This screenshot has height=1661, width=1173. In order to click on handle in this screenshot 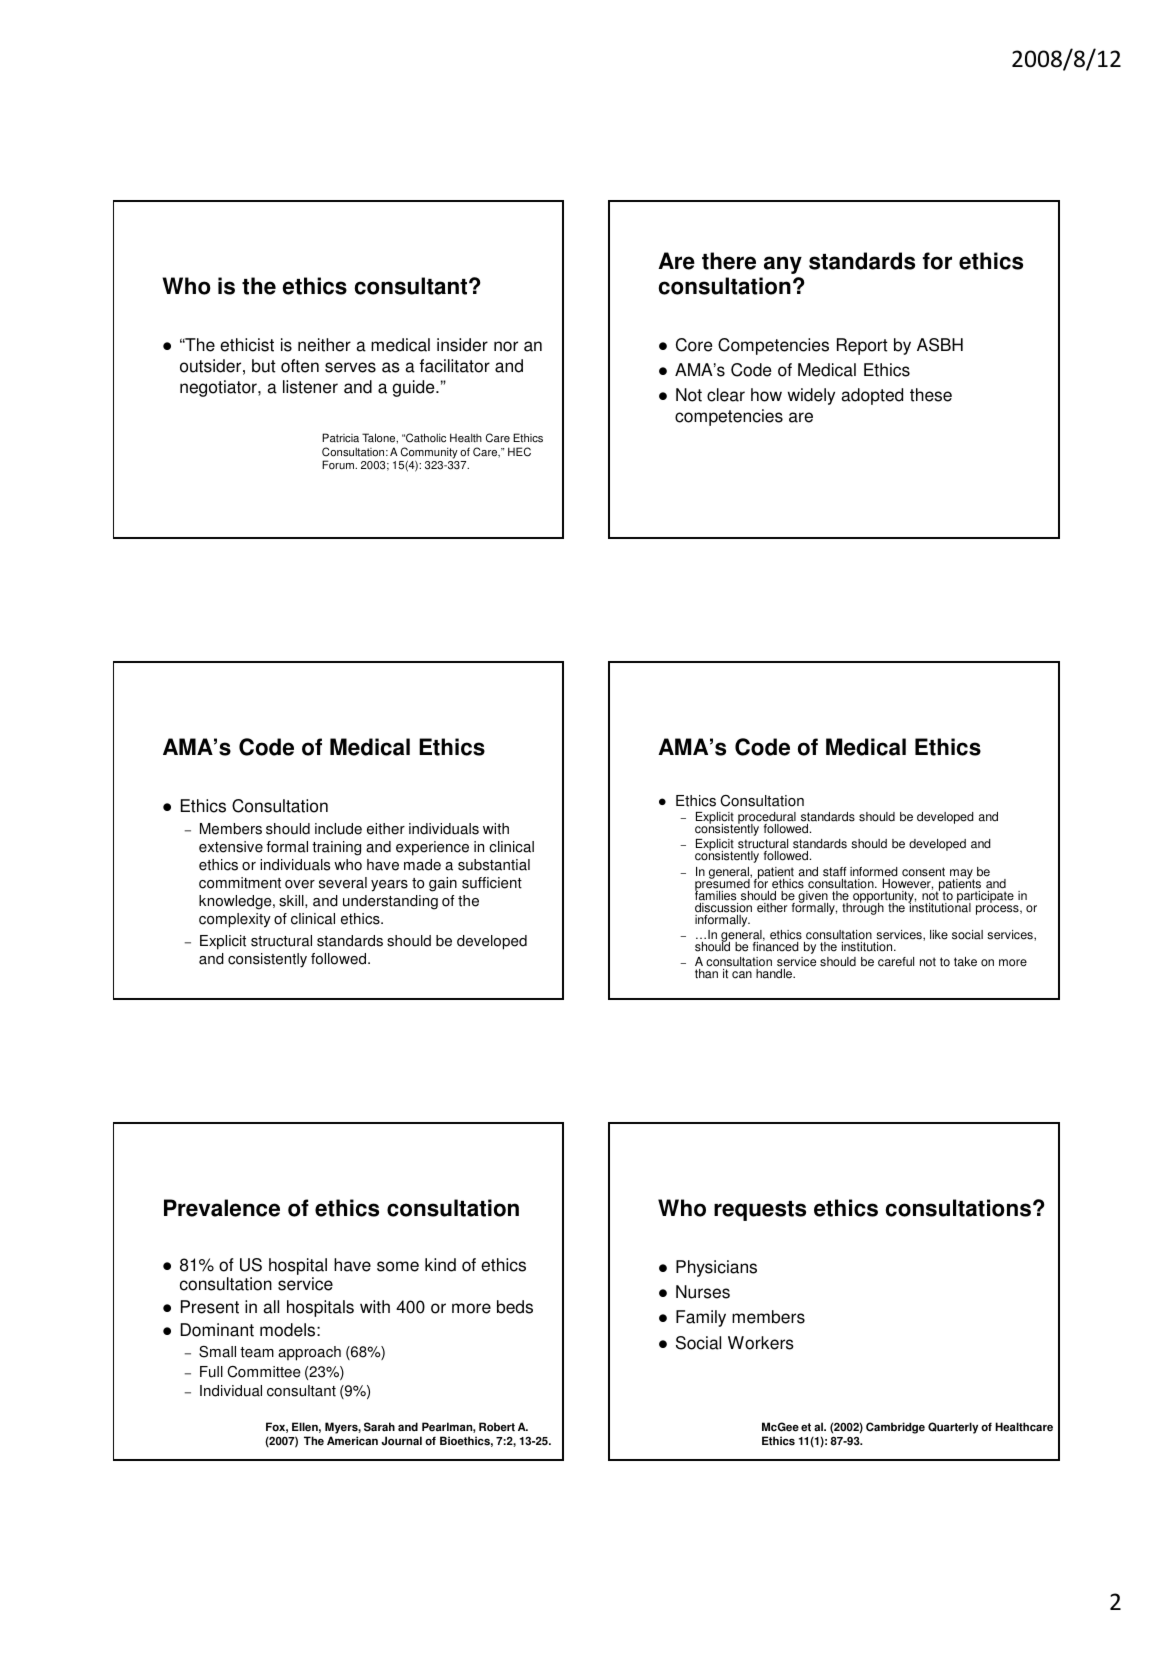, I will do `click(775, 974)`.
